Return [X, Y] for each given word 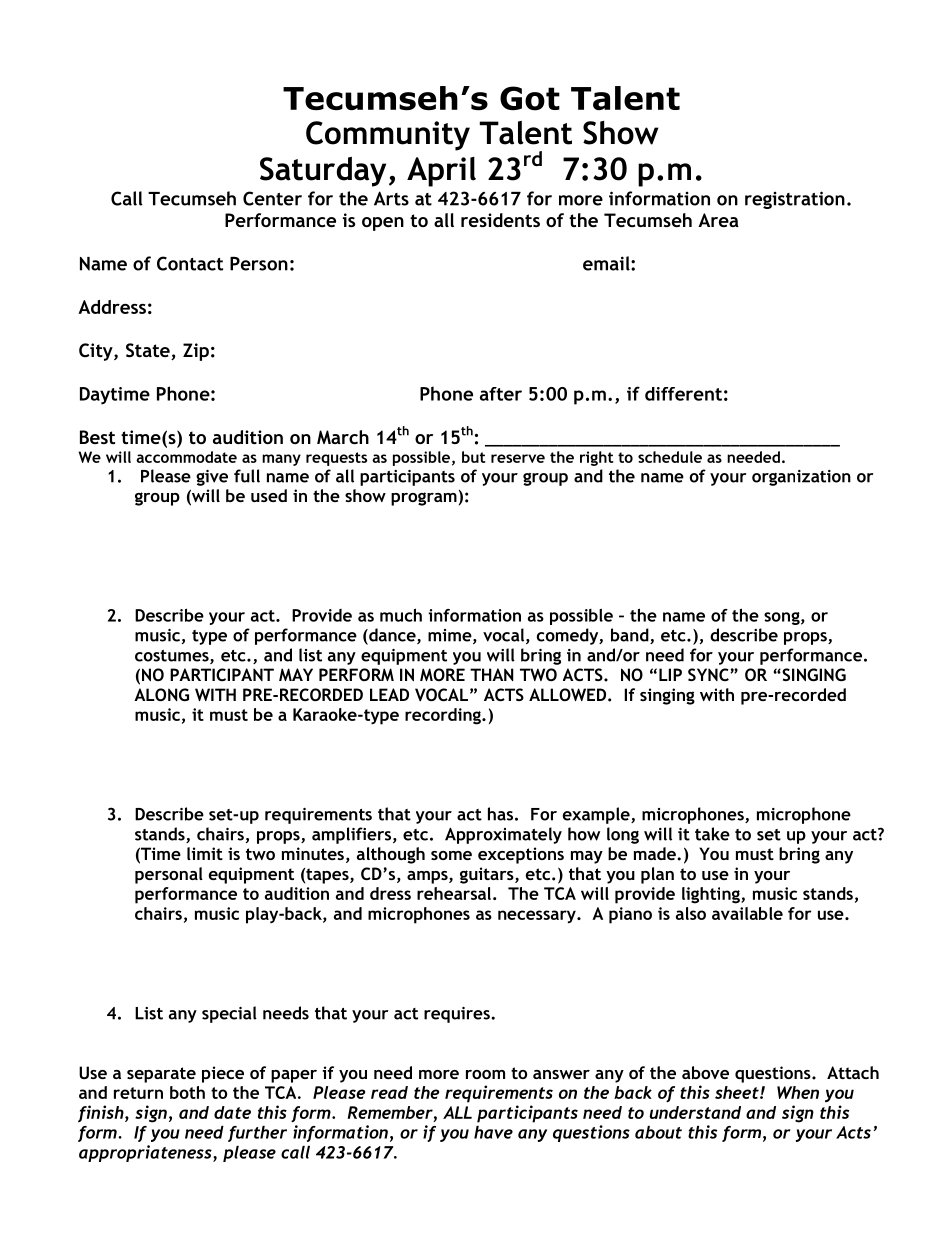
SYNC [708, 674]
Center [272, 198]
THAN [492, 674]
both [187, 1092]
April [441, 172]
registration [795, 200]
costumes [173, 657]
